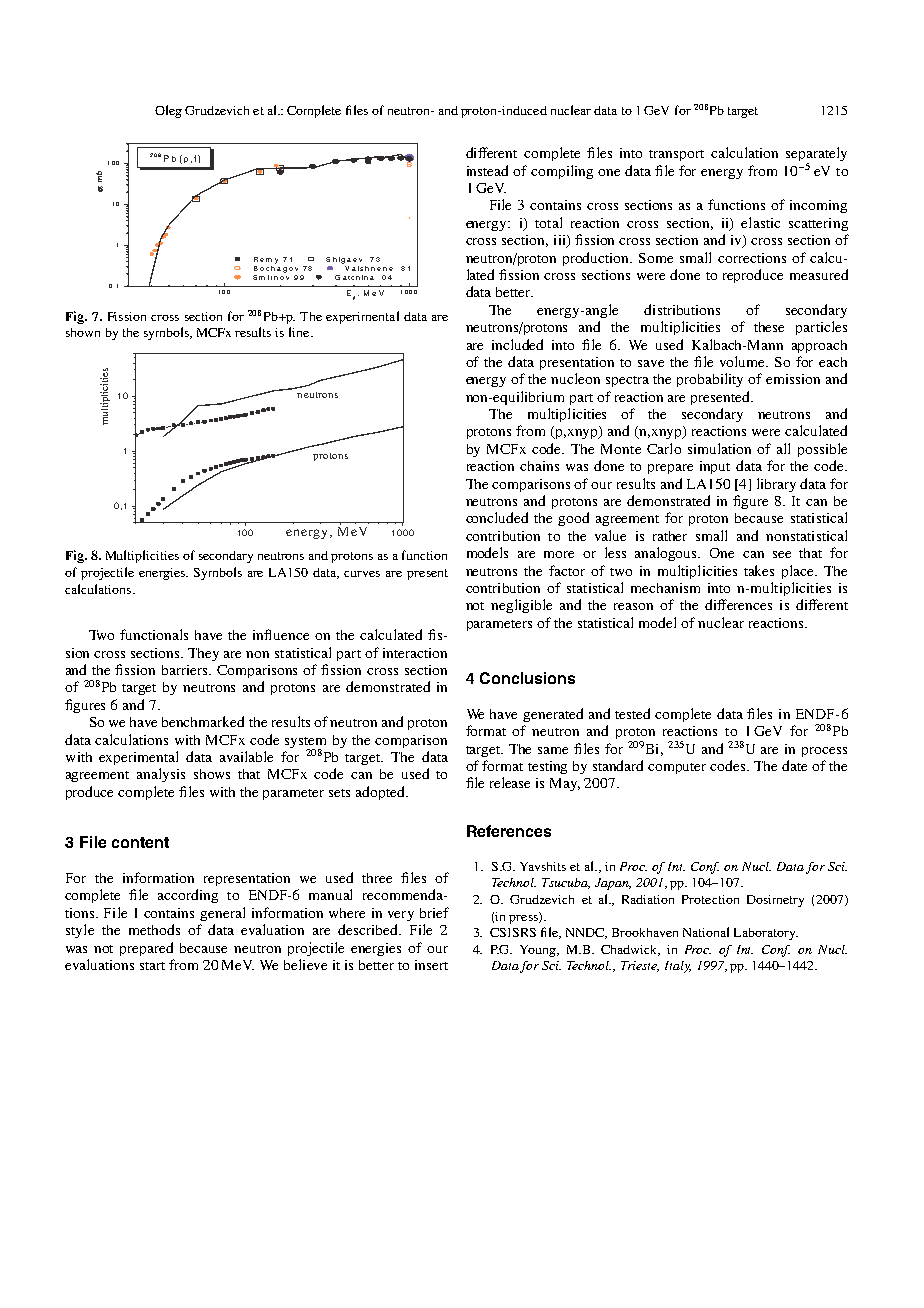 This image has width=924, height=1308. I want to click on takes, so click(759, 570).
